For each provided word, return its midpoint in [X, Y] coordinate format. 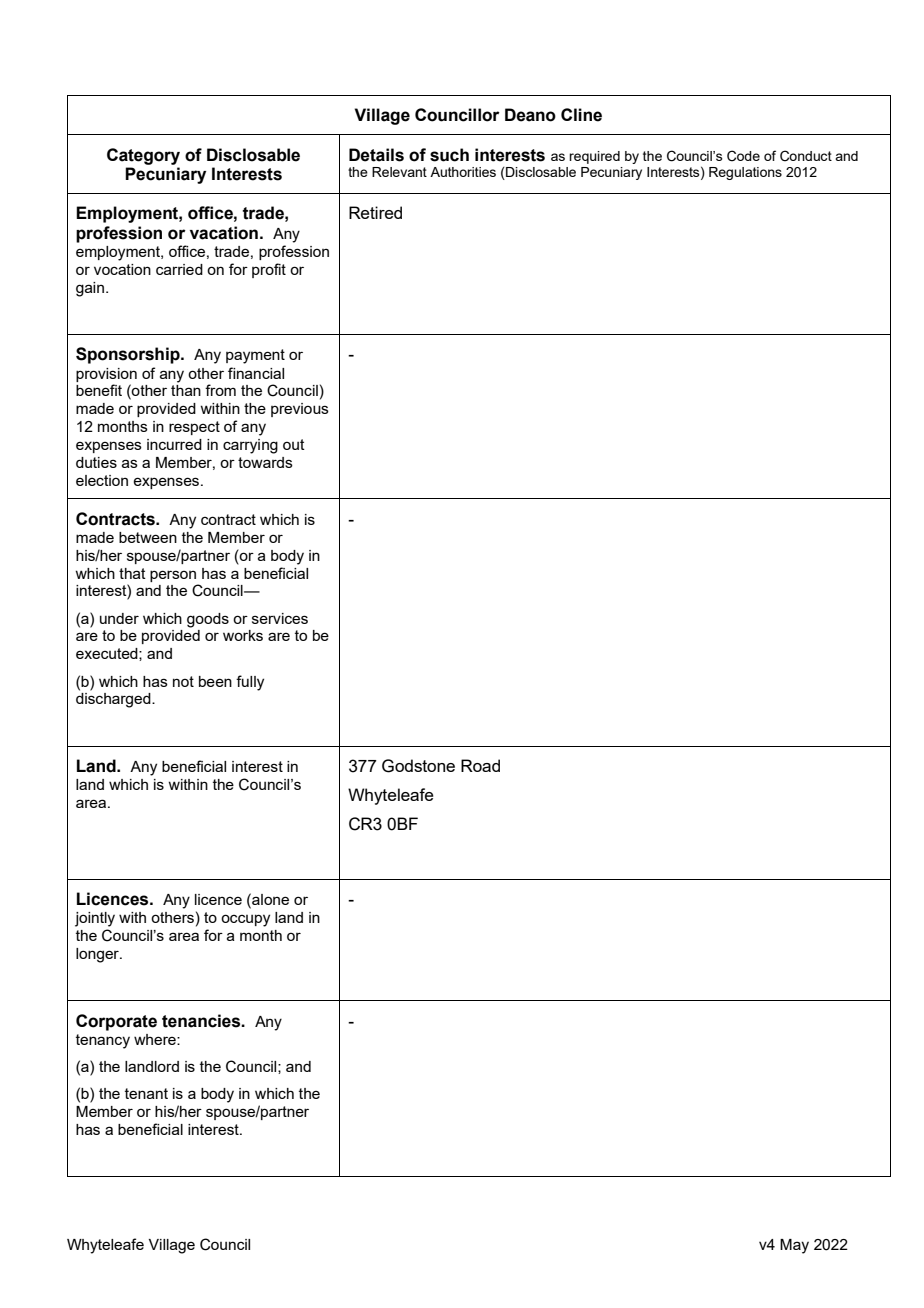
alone [269, 899]
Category [143, 156]
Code [743, 156]
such [449, 155]
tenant [146, 1093]
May [794, 1246]
